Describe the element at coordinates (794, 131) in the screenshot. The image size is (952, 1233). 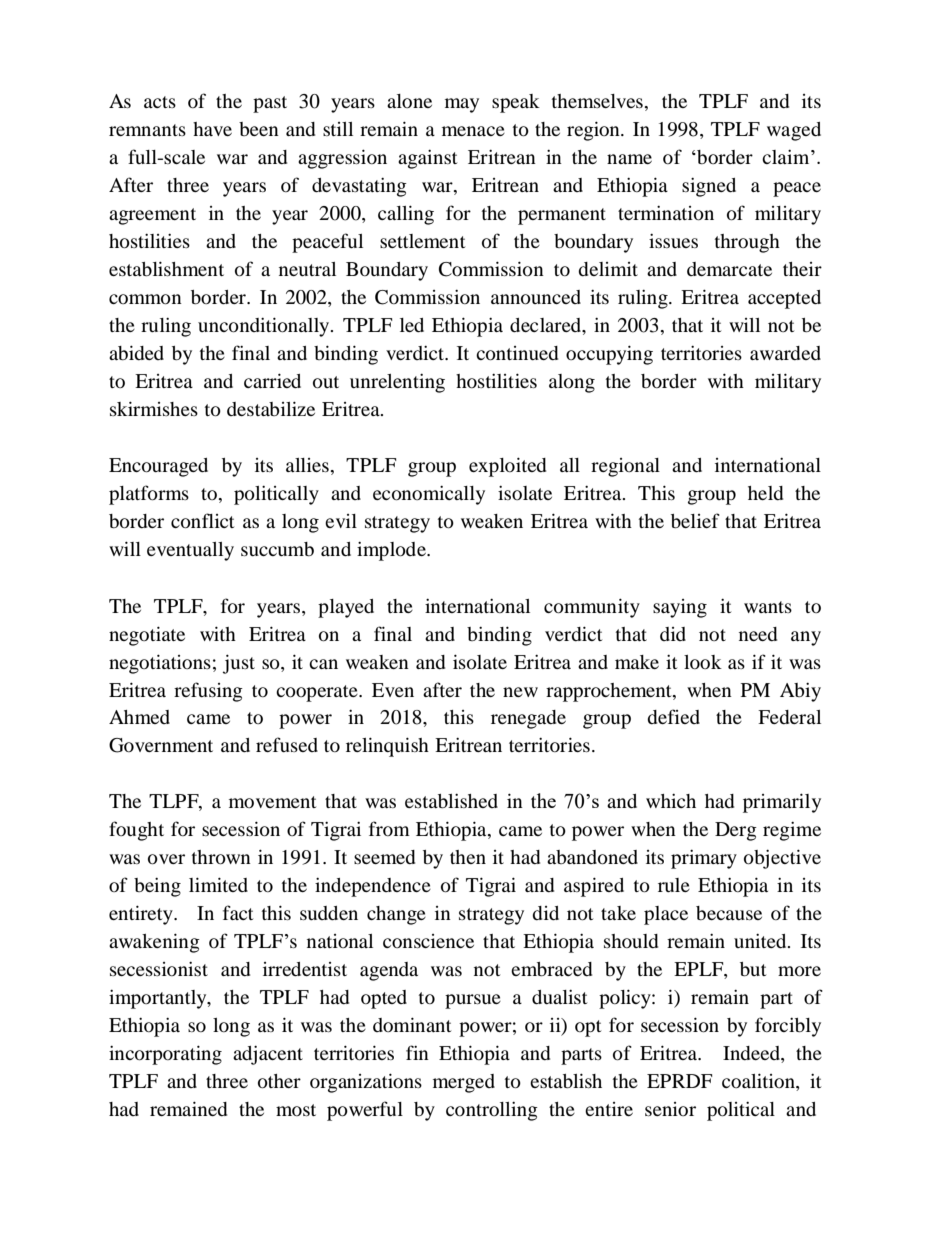
I see `waged` at that location.
